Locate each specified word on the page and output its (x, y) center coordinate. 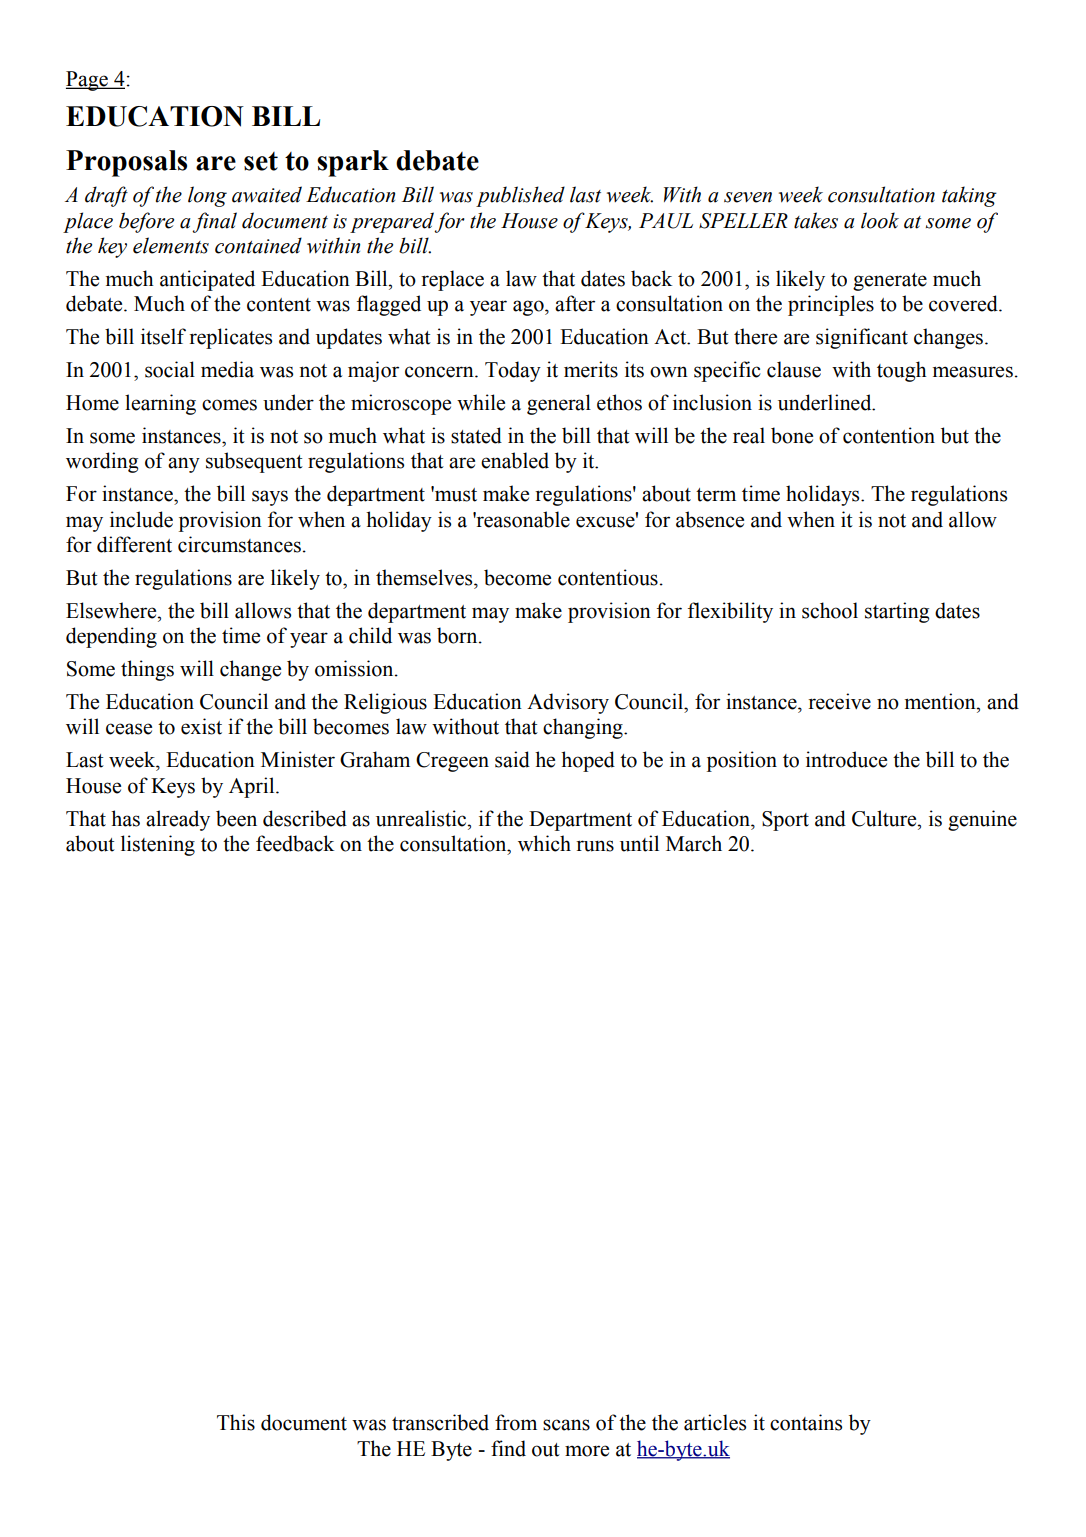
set (261, 161)
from (516, 1422)
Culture (885, 818)
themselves (425, 577)
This (236, 1422)
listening (158, 845)
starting (897, 612)
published (520, 196)
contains (806, 1422)
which (544, 843)
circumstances (239, 544)
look (880, 220)
